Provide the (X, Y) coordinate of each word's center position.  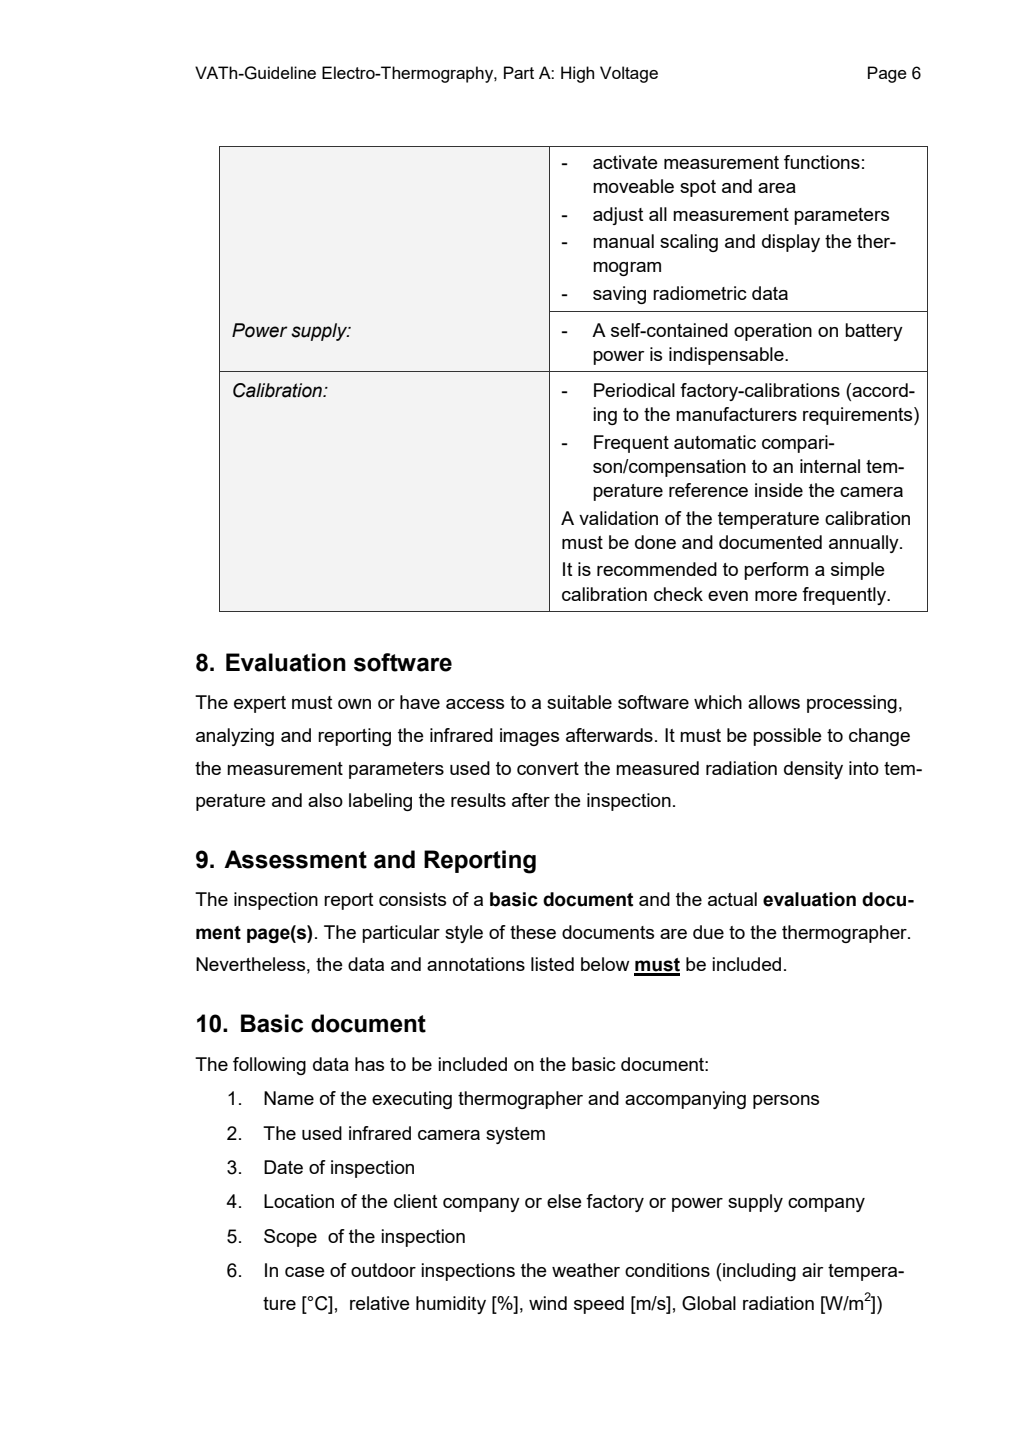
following (269, 1066)
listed (552, 964)
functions (822, 162)
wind (548, 1303)
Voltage (629, 74)
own (354, 704)
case (305, 1272)
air (812, 1270)
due (708, 932)
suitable (579, 702)
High (577, 74)
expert (260, 704)
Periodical (634, 390)
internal (830, 466)
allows (774, 702)
